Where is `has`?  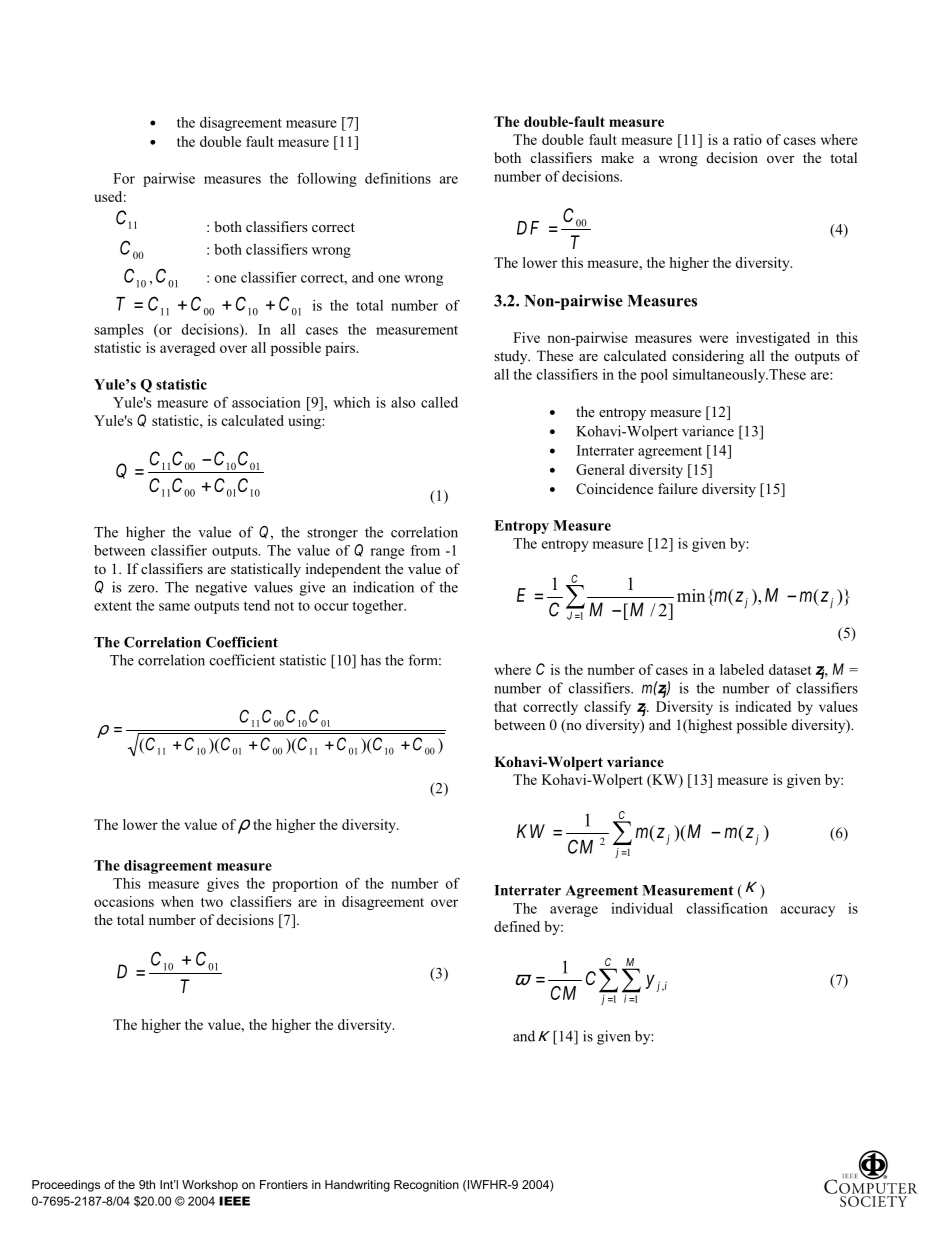 has is located at coordinates (371, 660).
